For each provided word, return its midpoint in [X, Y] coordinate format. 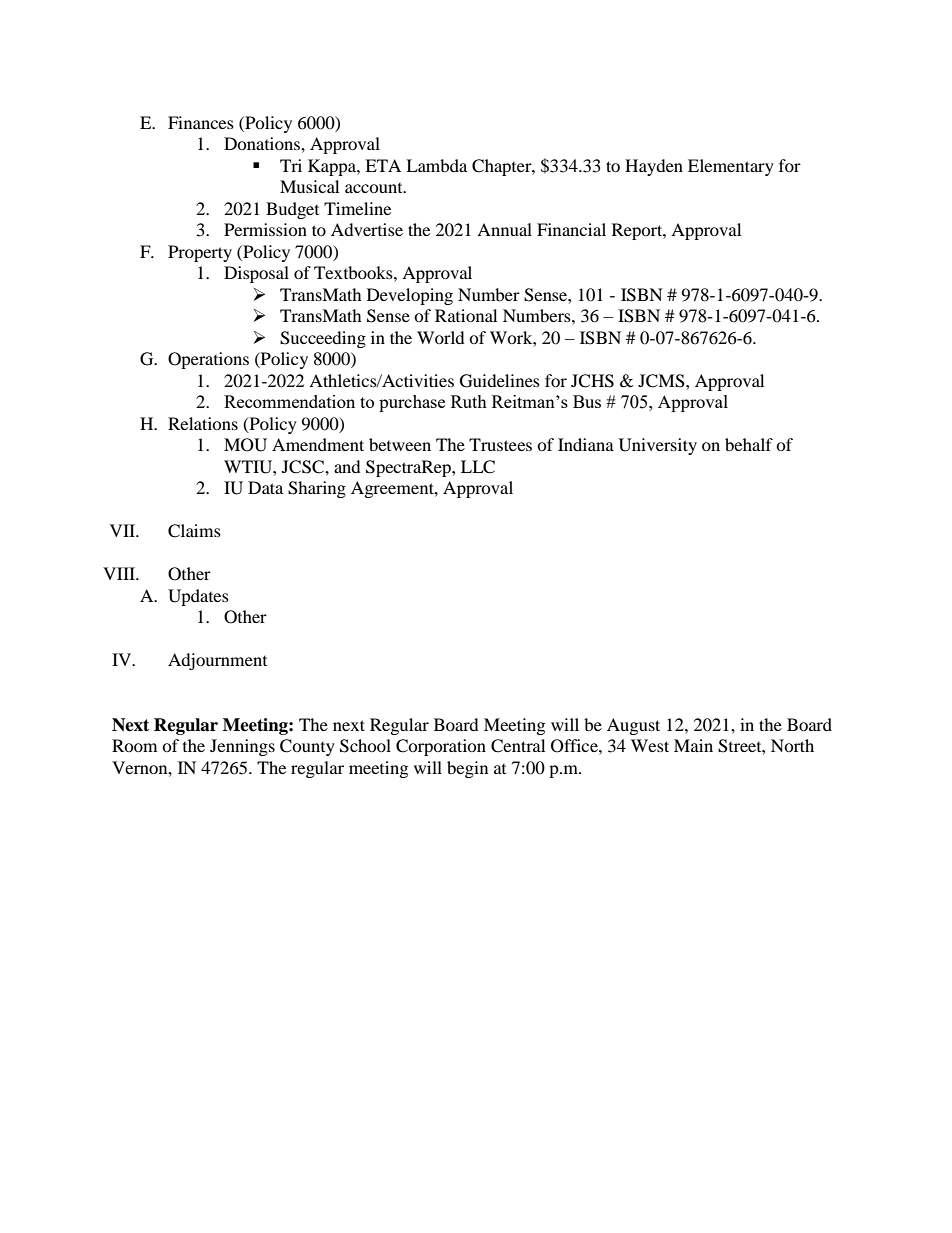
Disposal [256, 274]
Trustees [500, 444]
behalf [749, 444]
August [633, 726]
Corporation [441, 747]
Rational [466, 315]
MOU [245, 445]
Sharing [317, 489]
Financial [571, 229]
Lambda [436, 165]
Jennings [242, 747]
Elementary [731, 167]
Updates [198, 597]
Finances [201, 122]
